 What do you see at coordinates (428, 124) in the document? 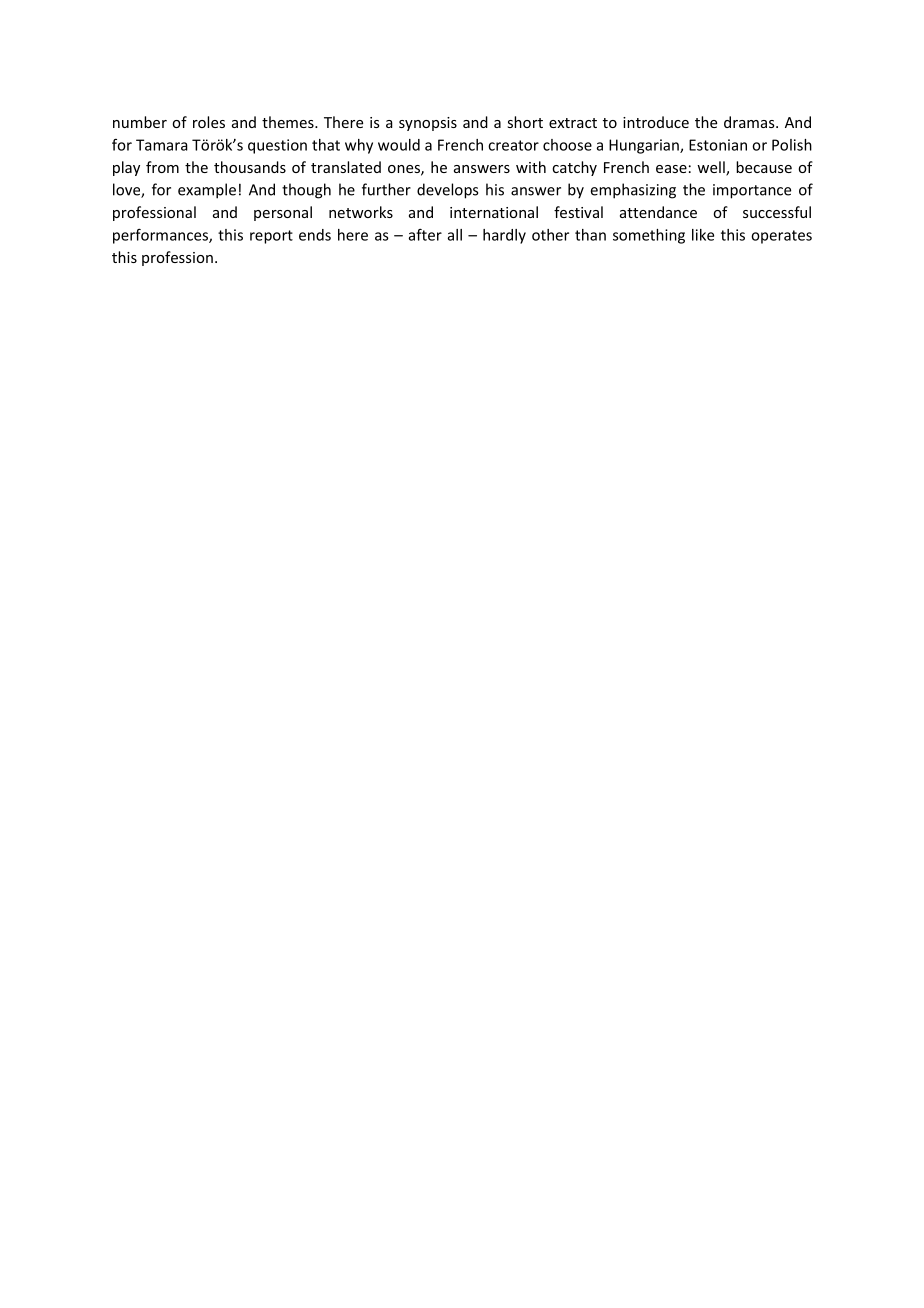
I see `synopsis` at bounding box center [428, 124].
